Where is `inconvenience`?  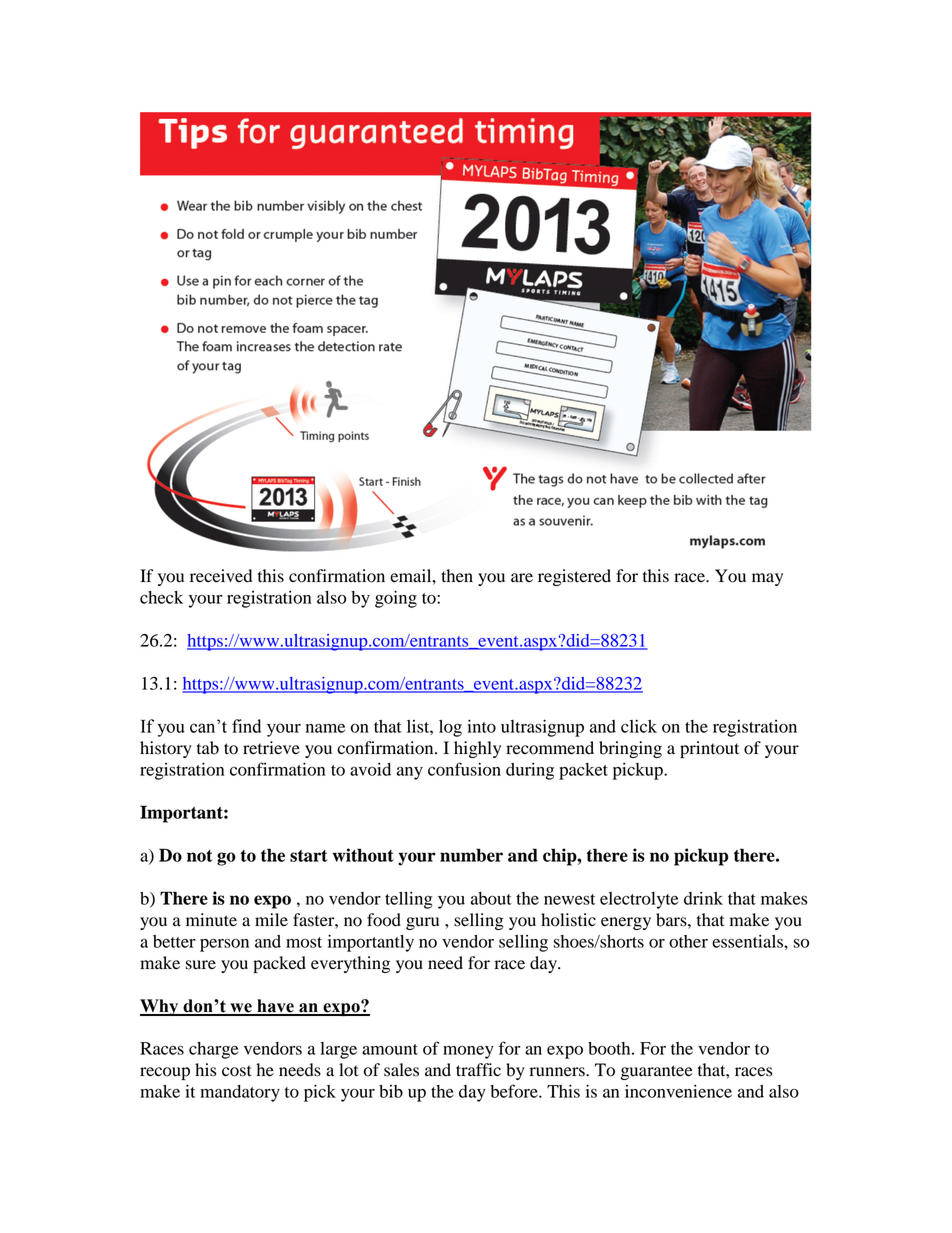
inconvenience is located at coordinates (678, 1091).
